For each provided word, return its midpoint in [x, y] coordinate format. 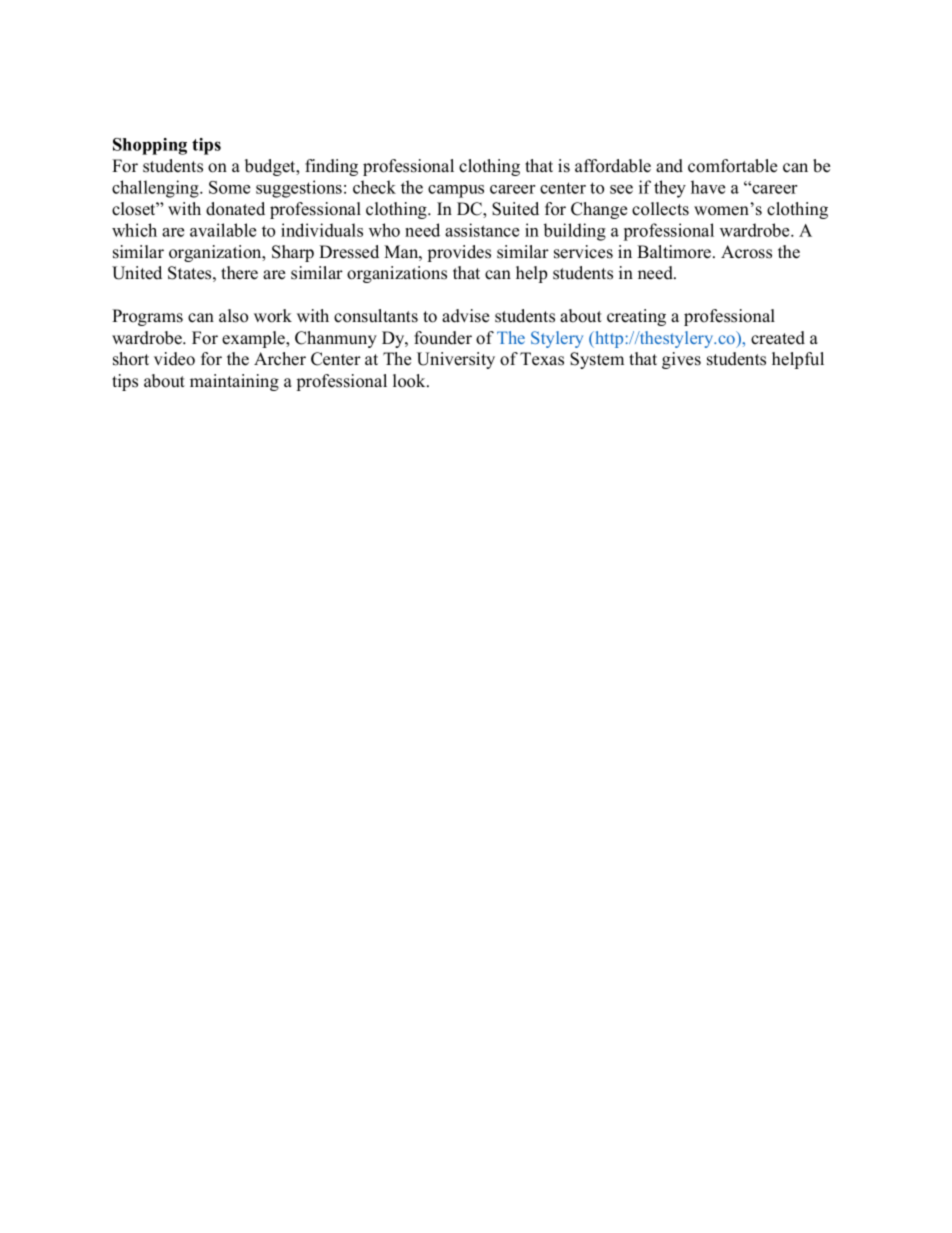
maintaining [234, 382]
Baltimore [675, 252]
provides [459, 253]
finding [331, 167]
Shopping [150, 146]
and [669, 166]
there [239, 273]
